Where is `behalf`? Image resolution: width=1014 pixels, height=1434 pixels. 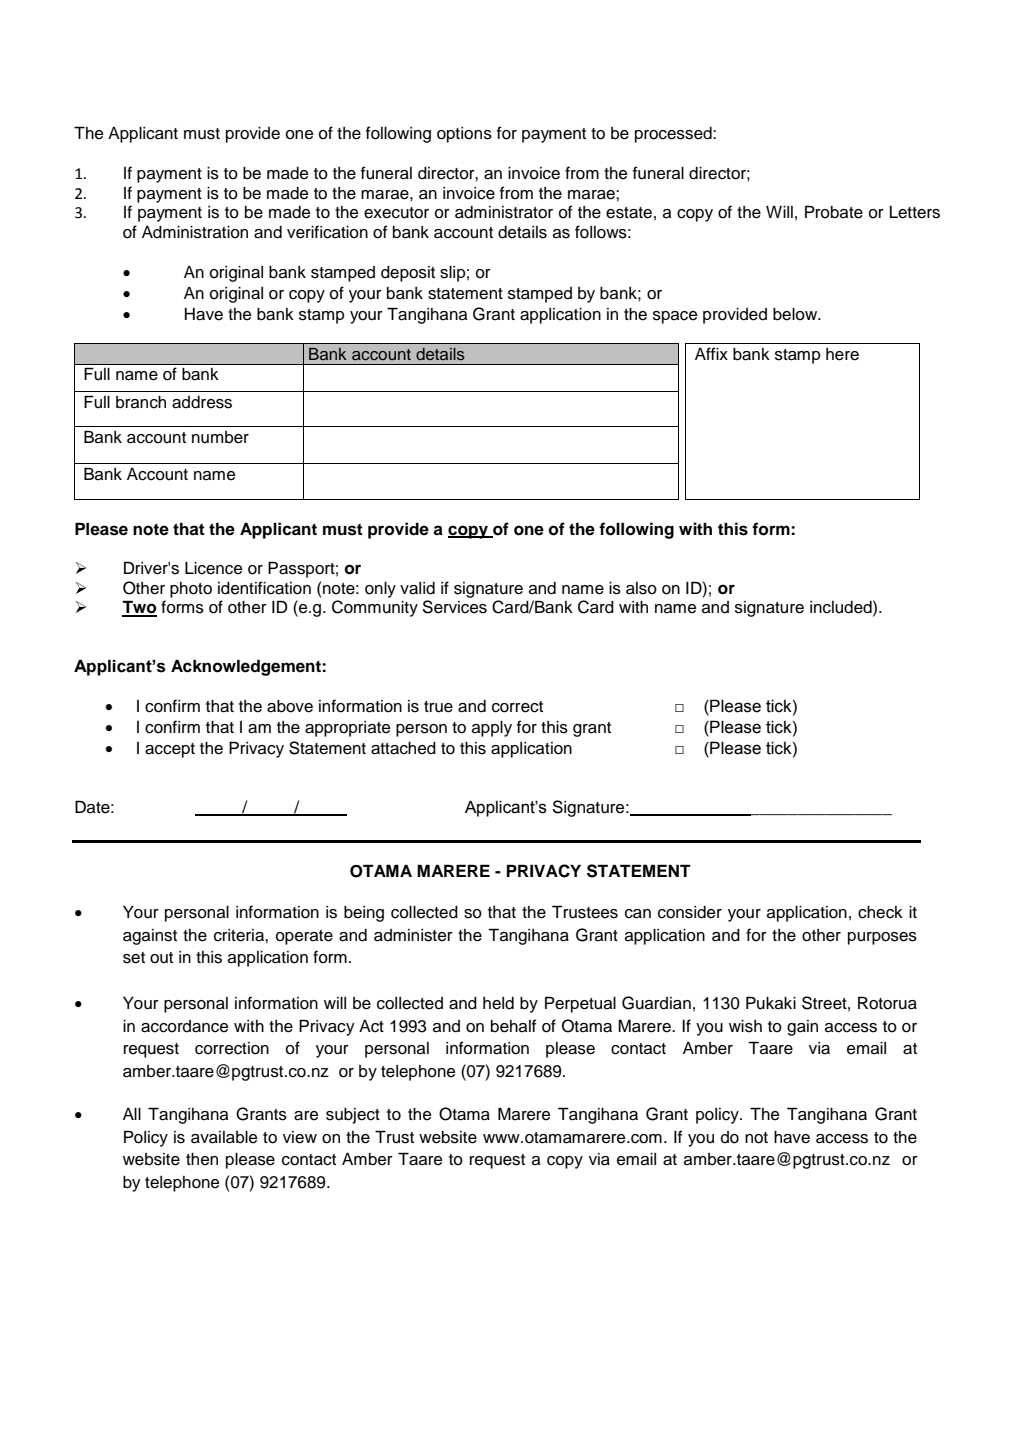 behalf is located at coordinates (513, 1026).
